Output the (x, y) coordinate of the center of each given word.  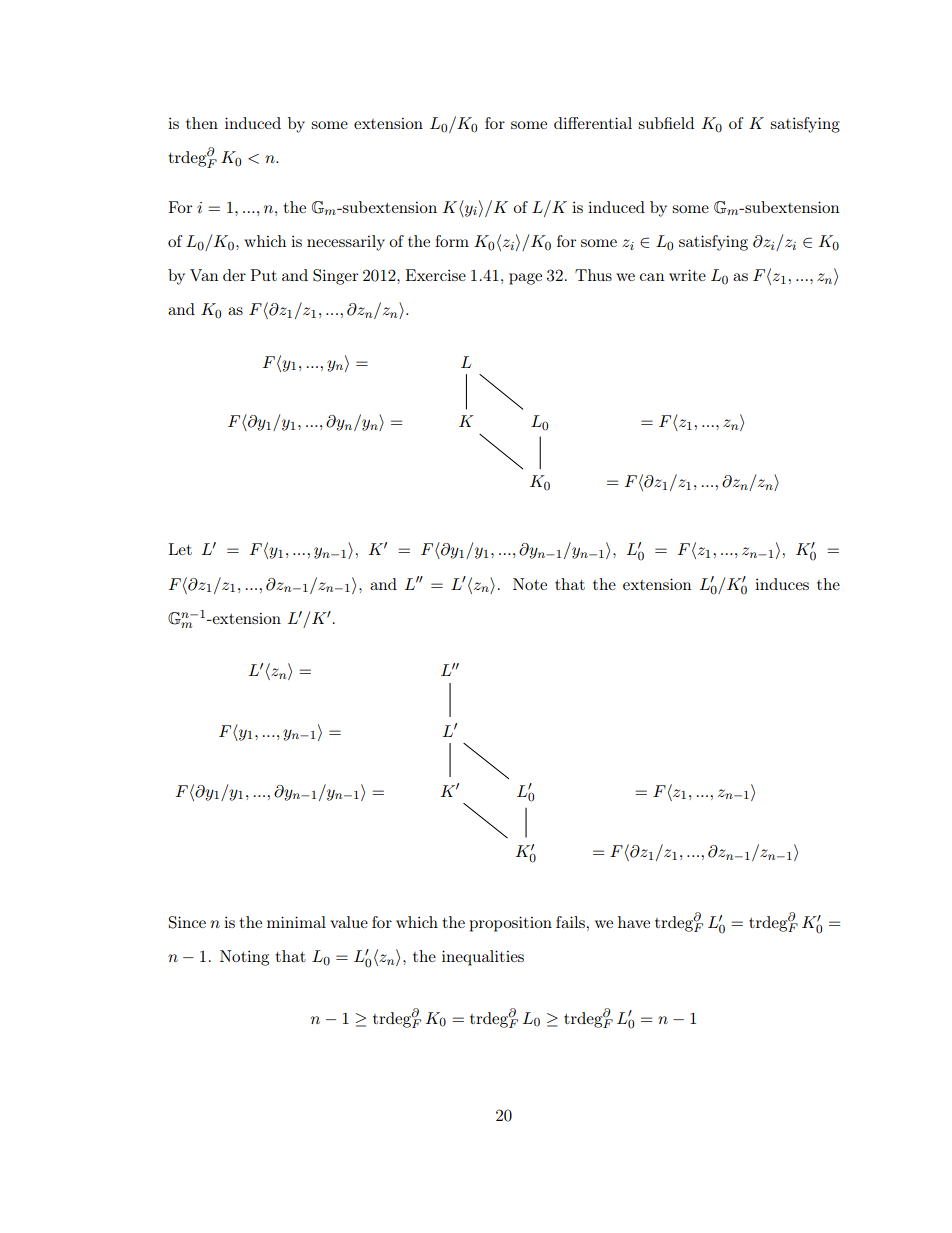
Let (180, 549)
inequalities (483, 958)
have (634, 922)
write (687, 275)
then (202, 123)
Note (530, 584)
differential (593, 123)
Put (264, 275)
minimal (296, 922)
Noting (244, 958)
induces (782, 584)
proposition (511, 924)
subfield (666, 123)
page (525, 279)
